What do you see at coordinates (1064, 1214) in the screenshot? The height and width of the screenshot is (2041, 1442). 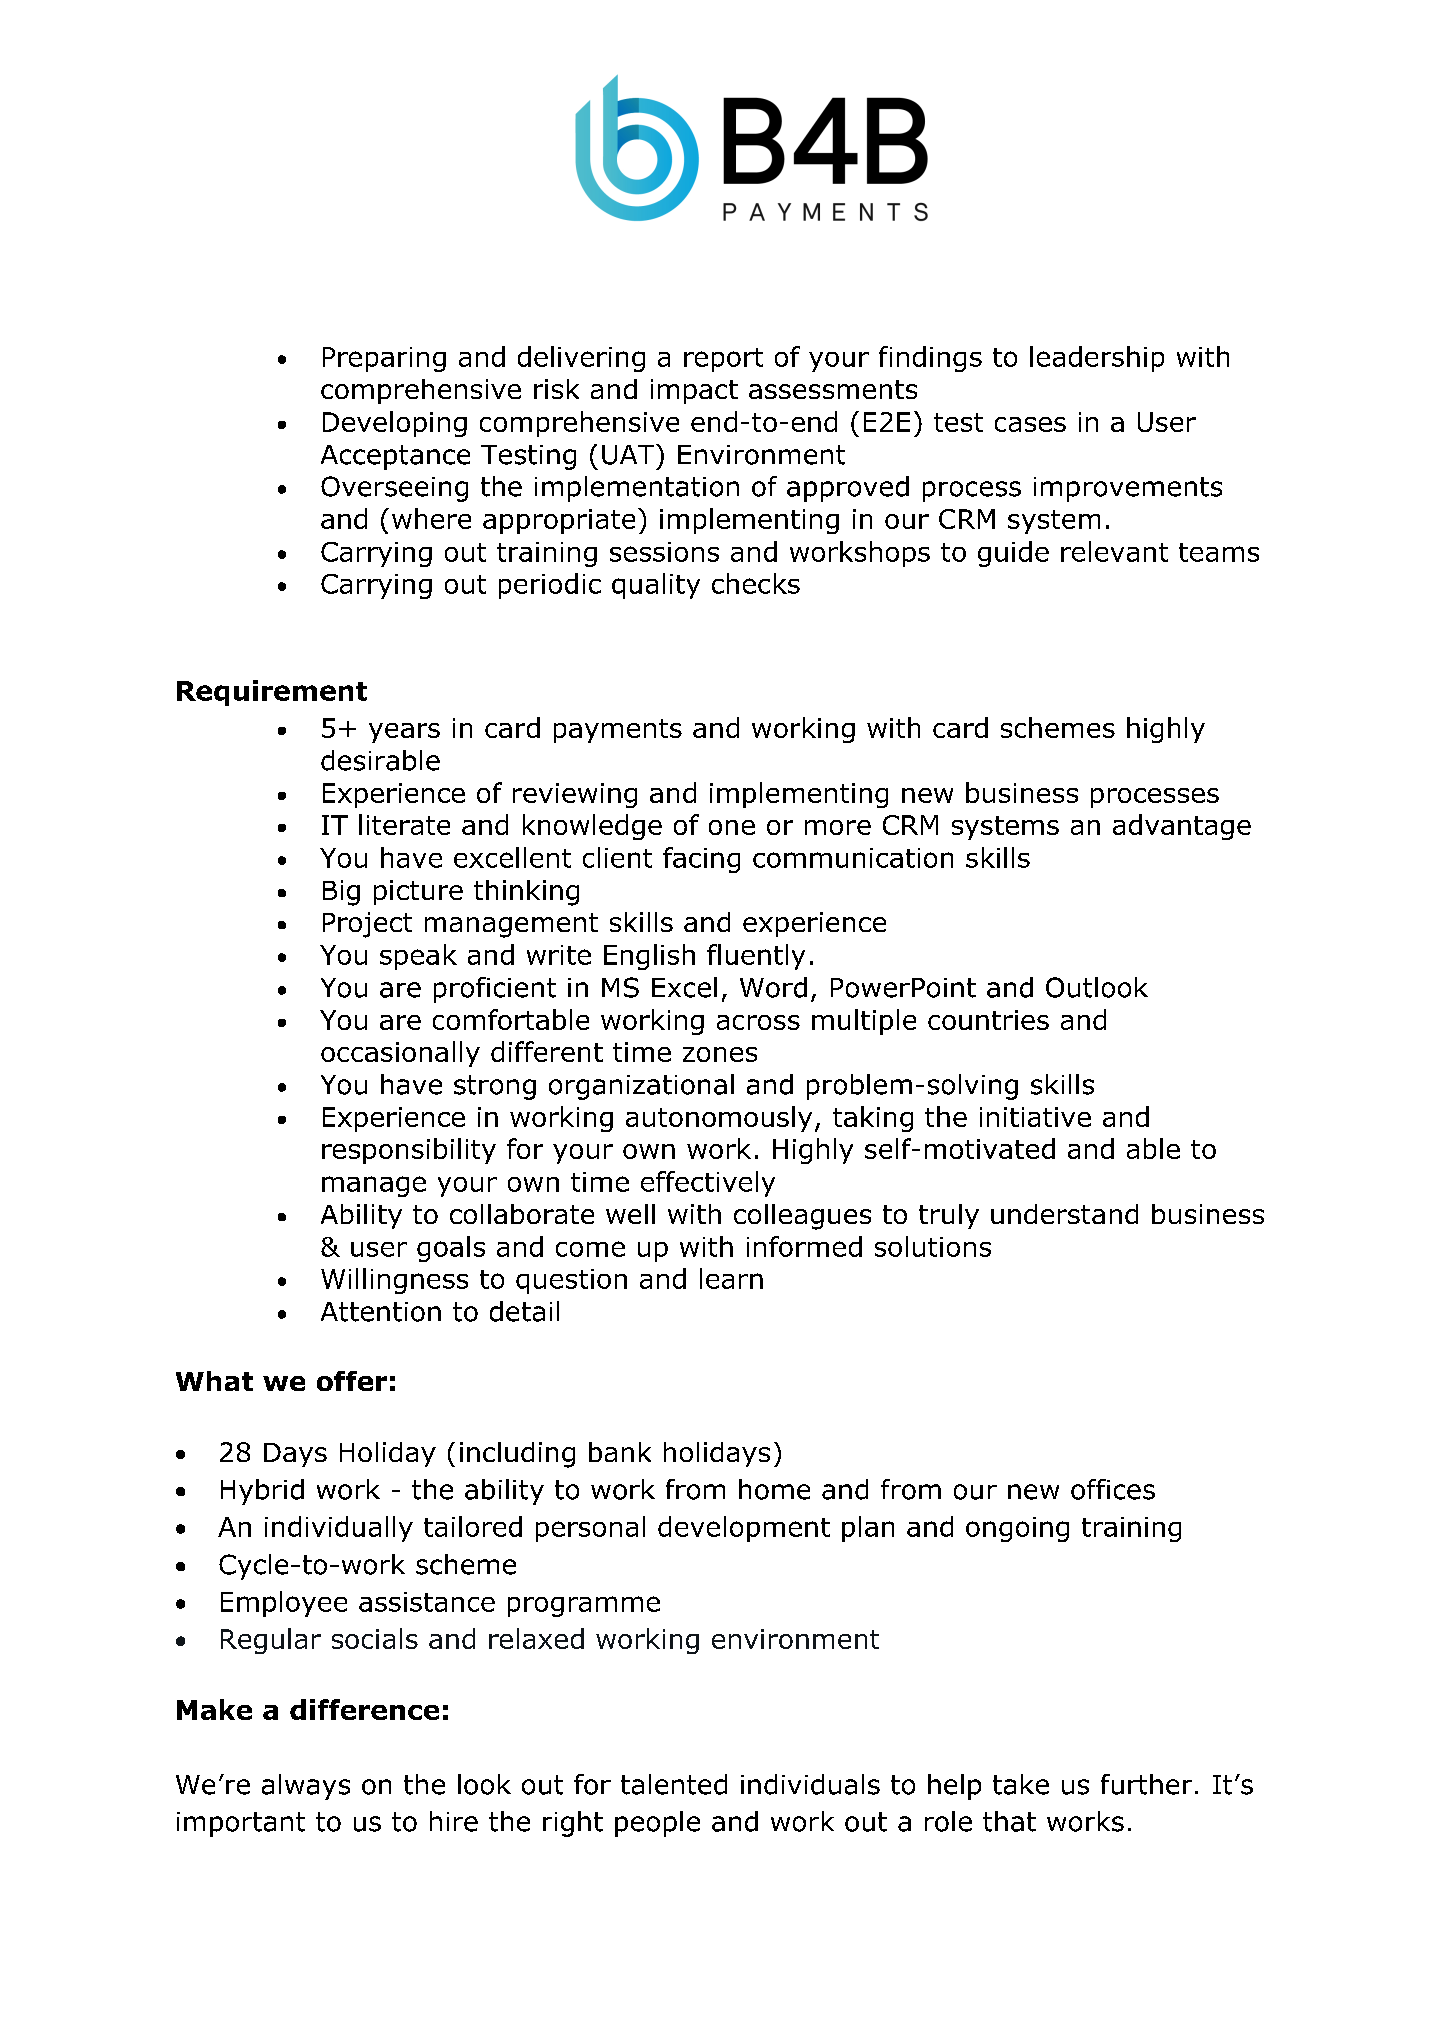 I see `understand` at bounding box center [1064, 1214].
